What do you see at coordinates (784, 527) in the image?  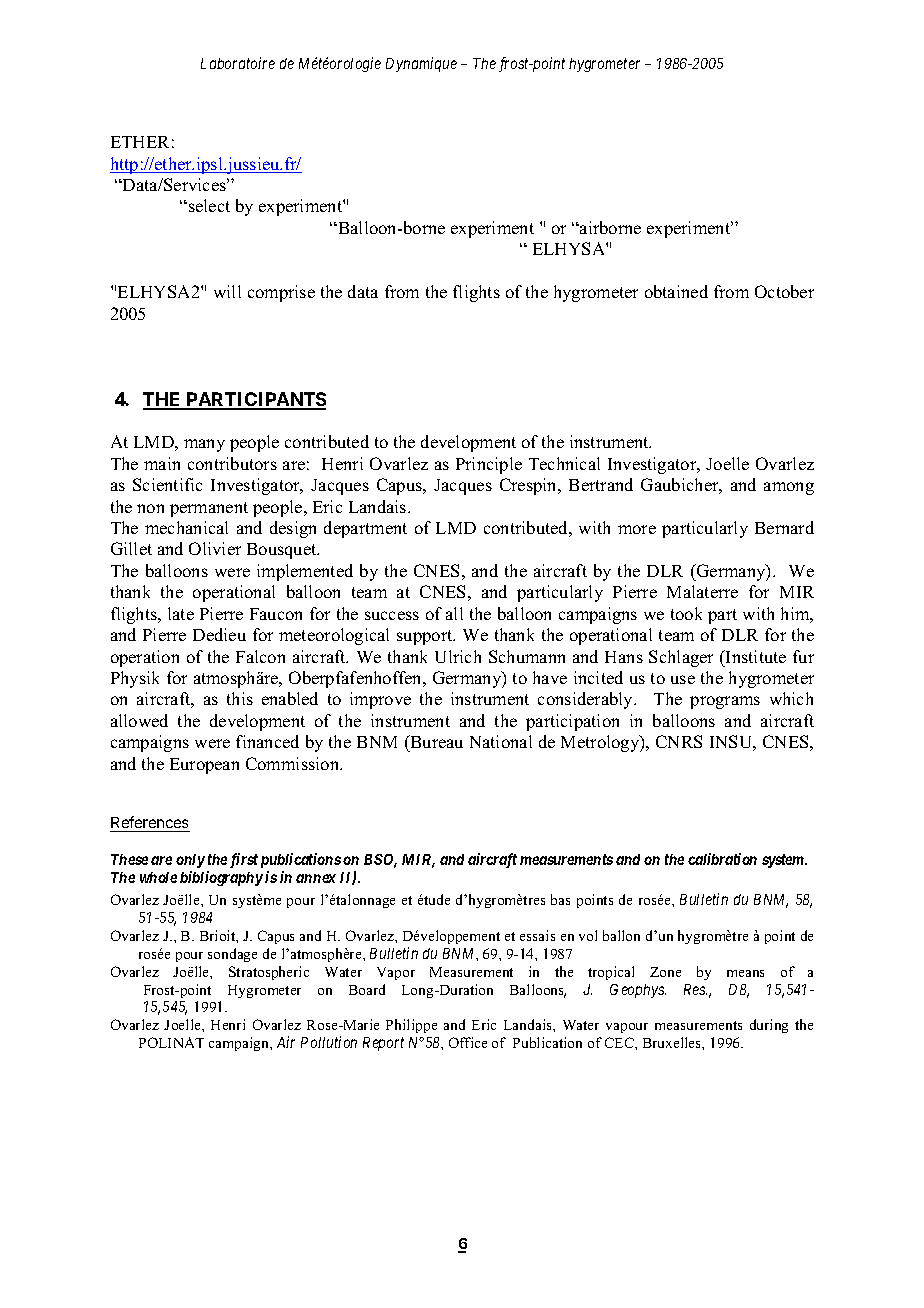 I see `Bernard` at bounding box center [784, 527].
